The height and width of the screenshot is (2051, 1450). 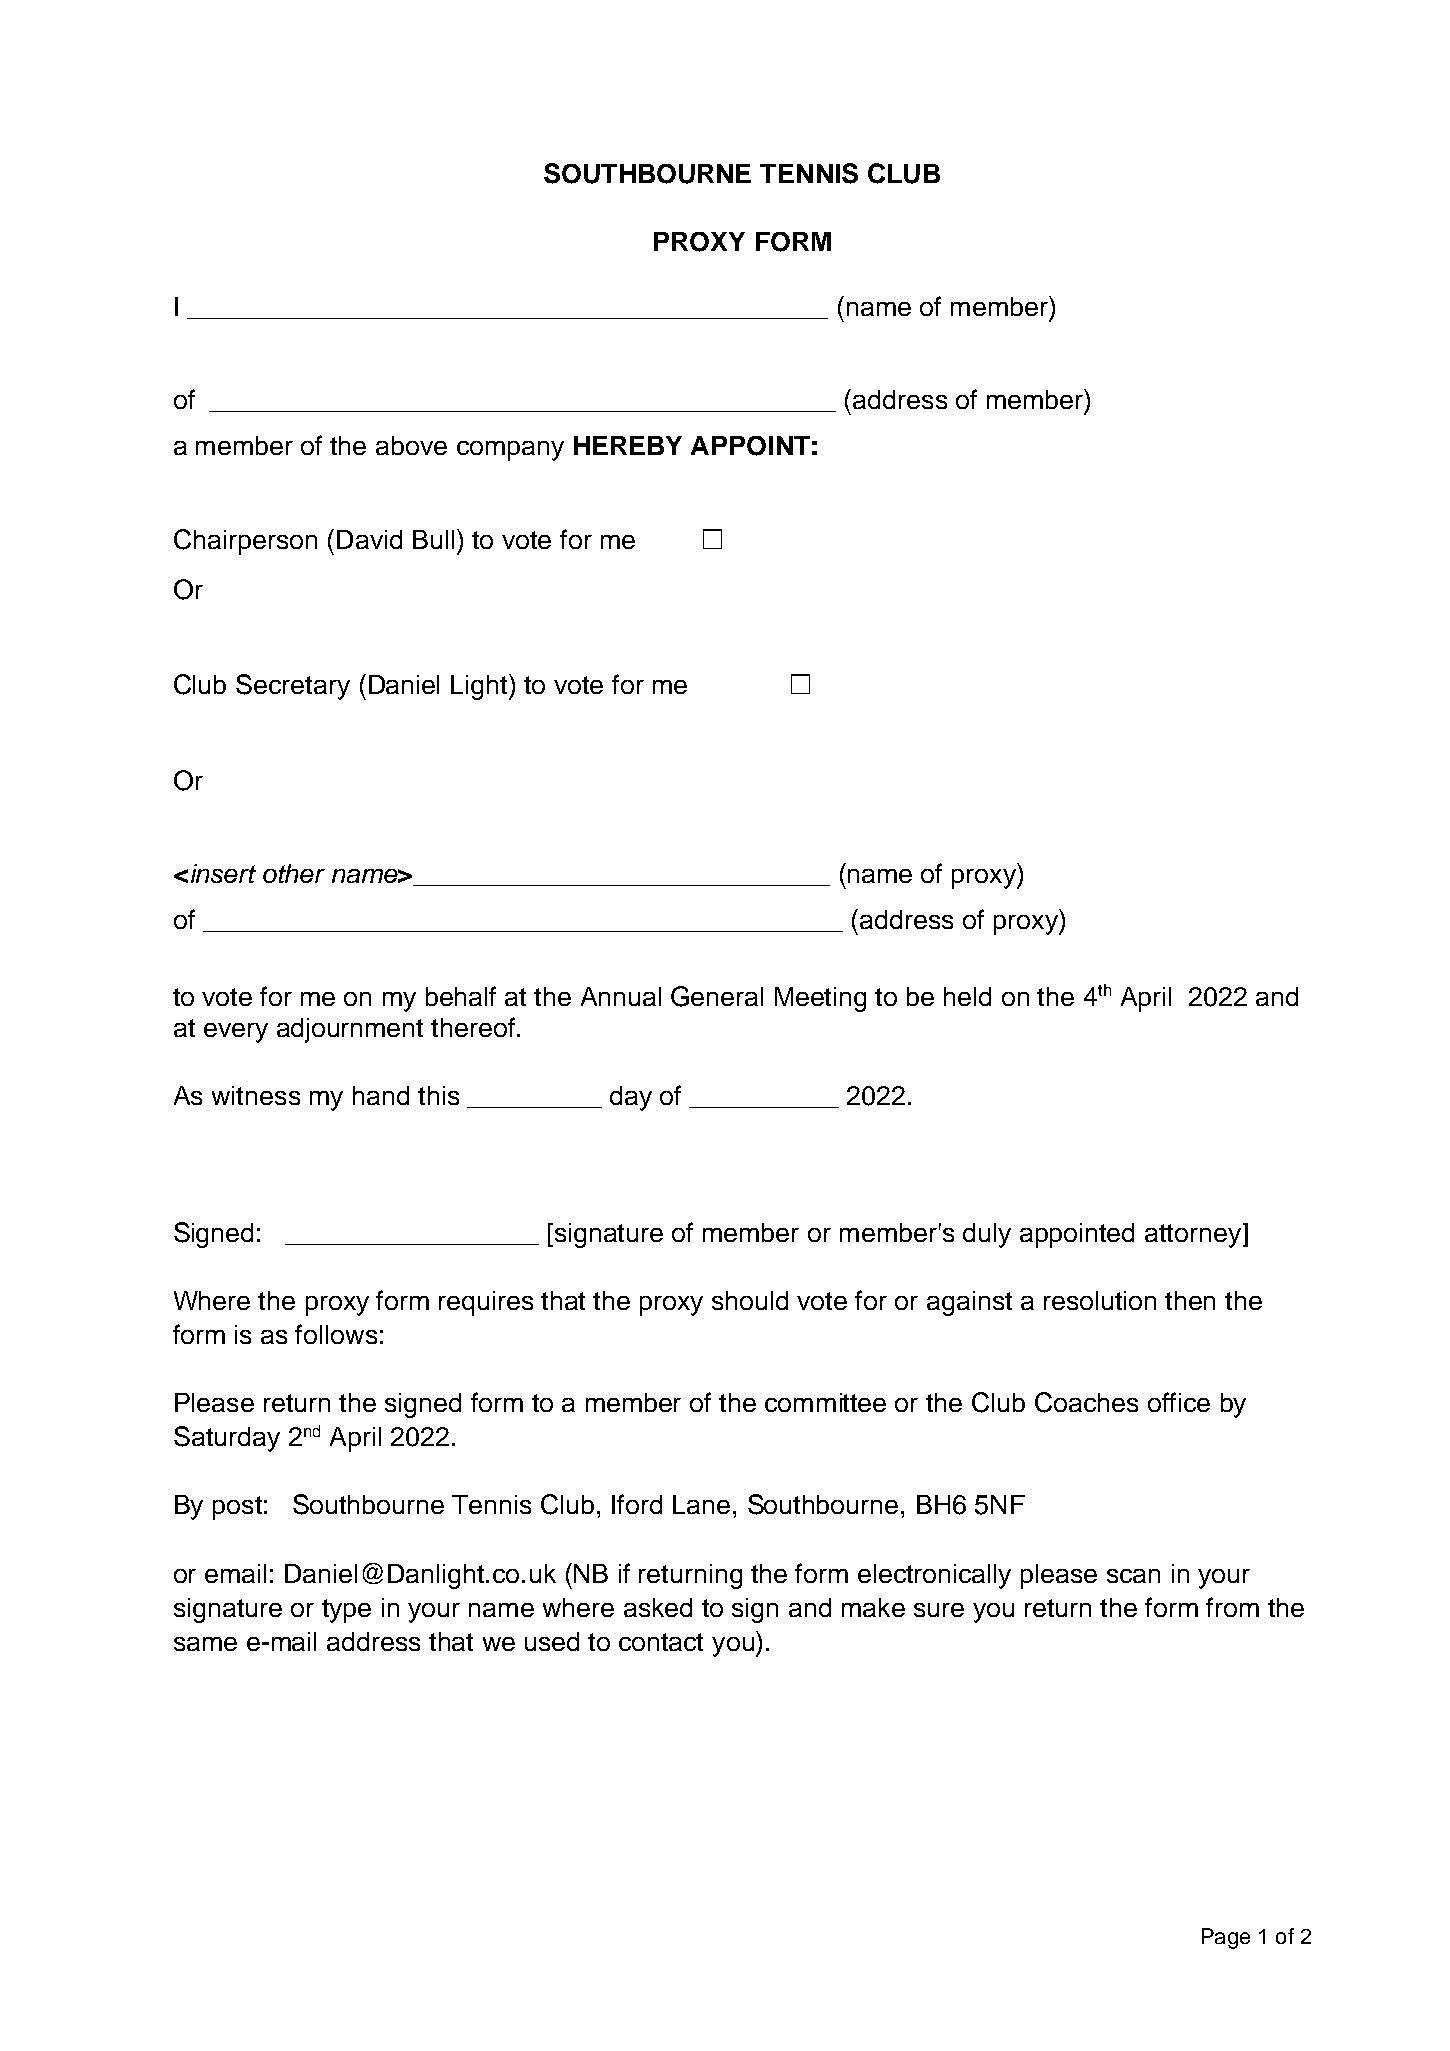 I want to click on contact, so click(x=661, y=1642).
